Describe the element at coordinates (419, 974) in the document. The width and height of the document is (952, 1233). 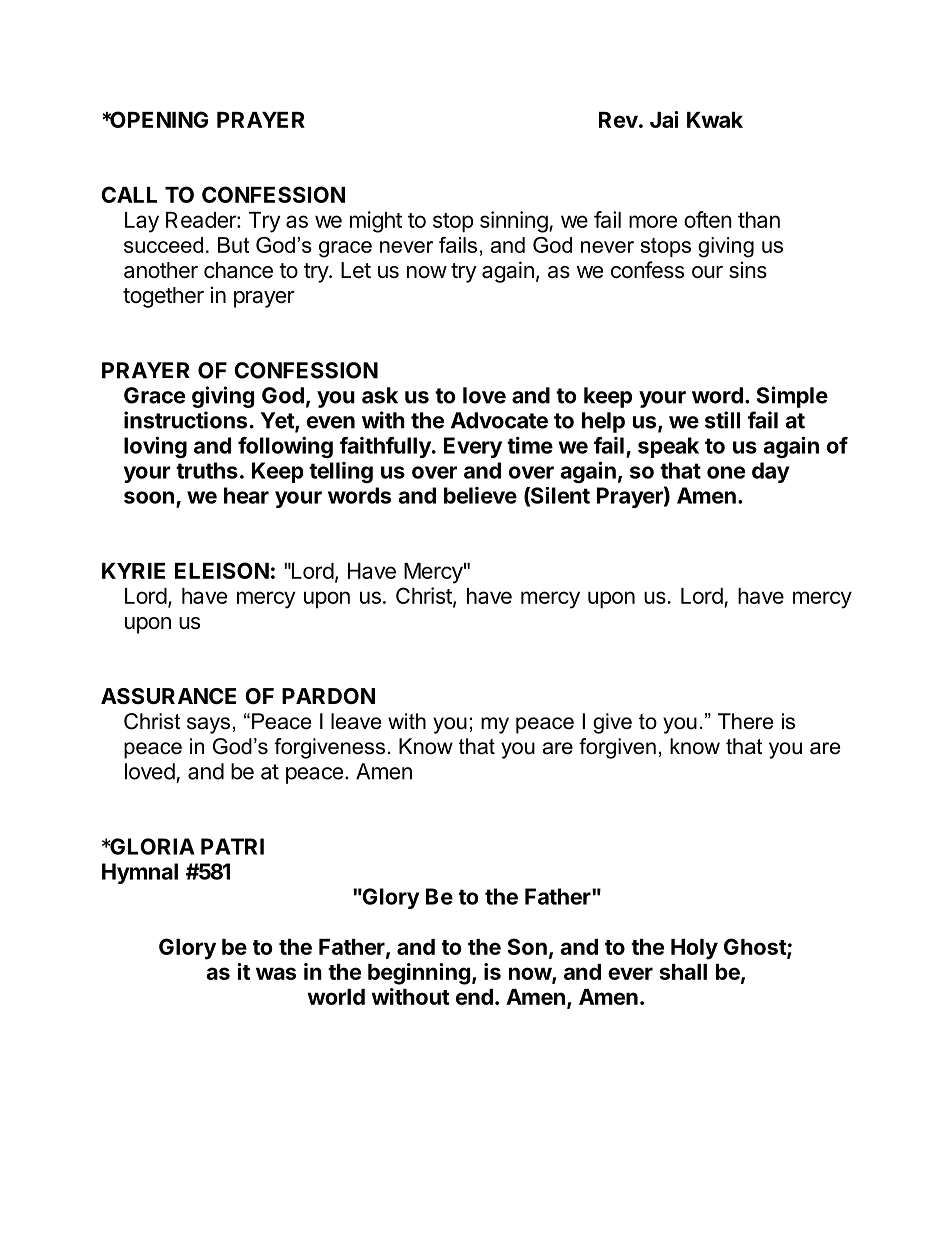
I see `beginning` at that location.
